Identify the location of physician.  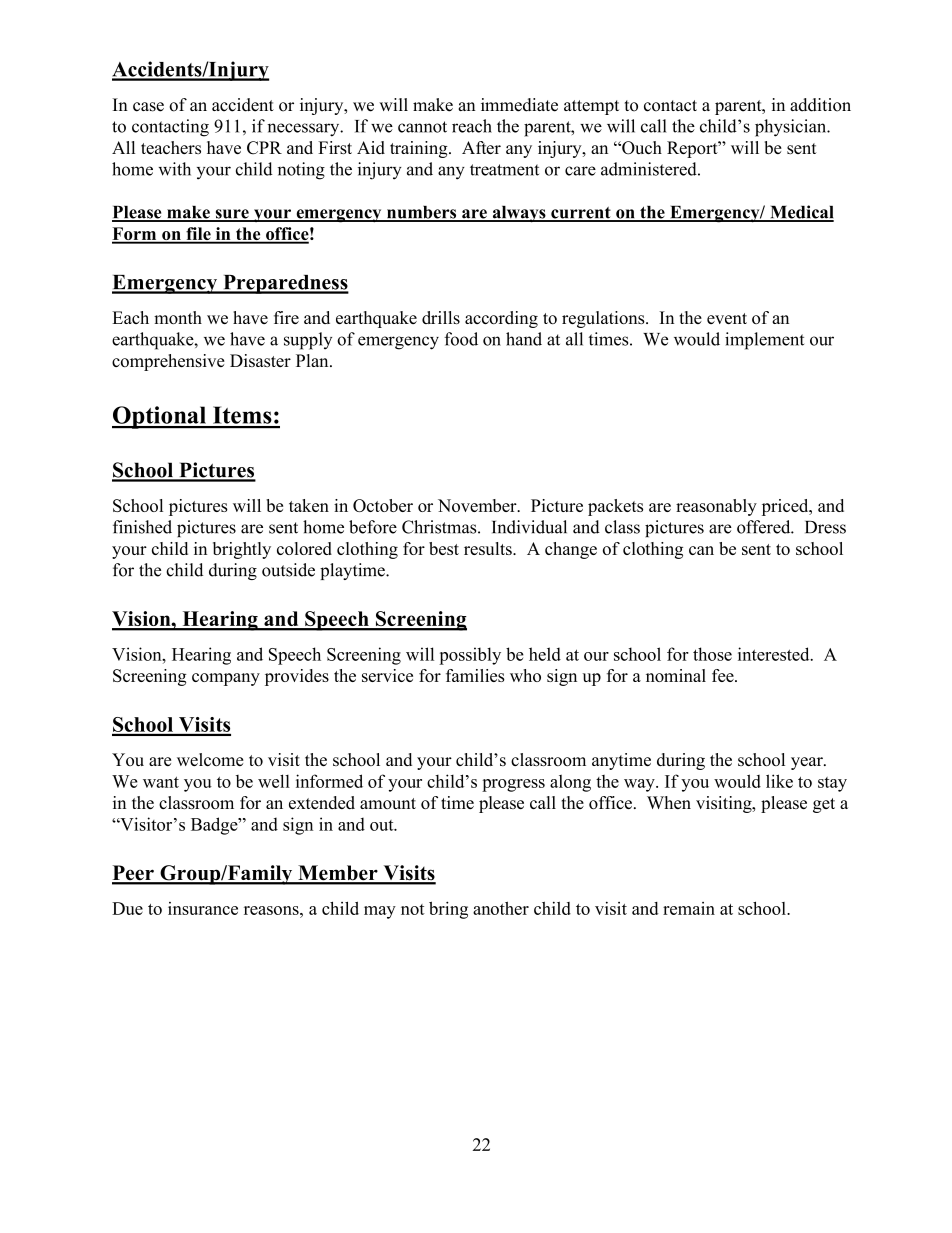
(792, 128).
